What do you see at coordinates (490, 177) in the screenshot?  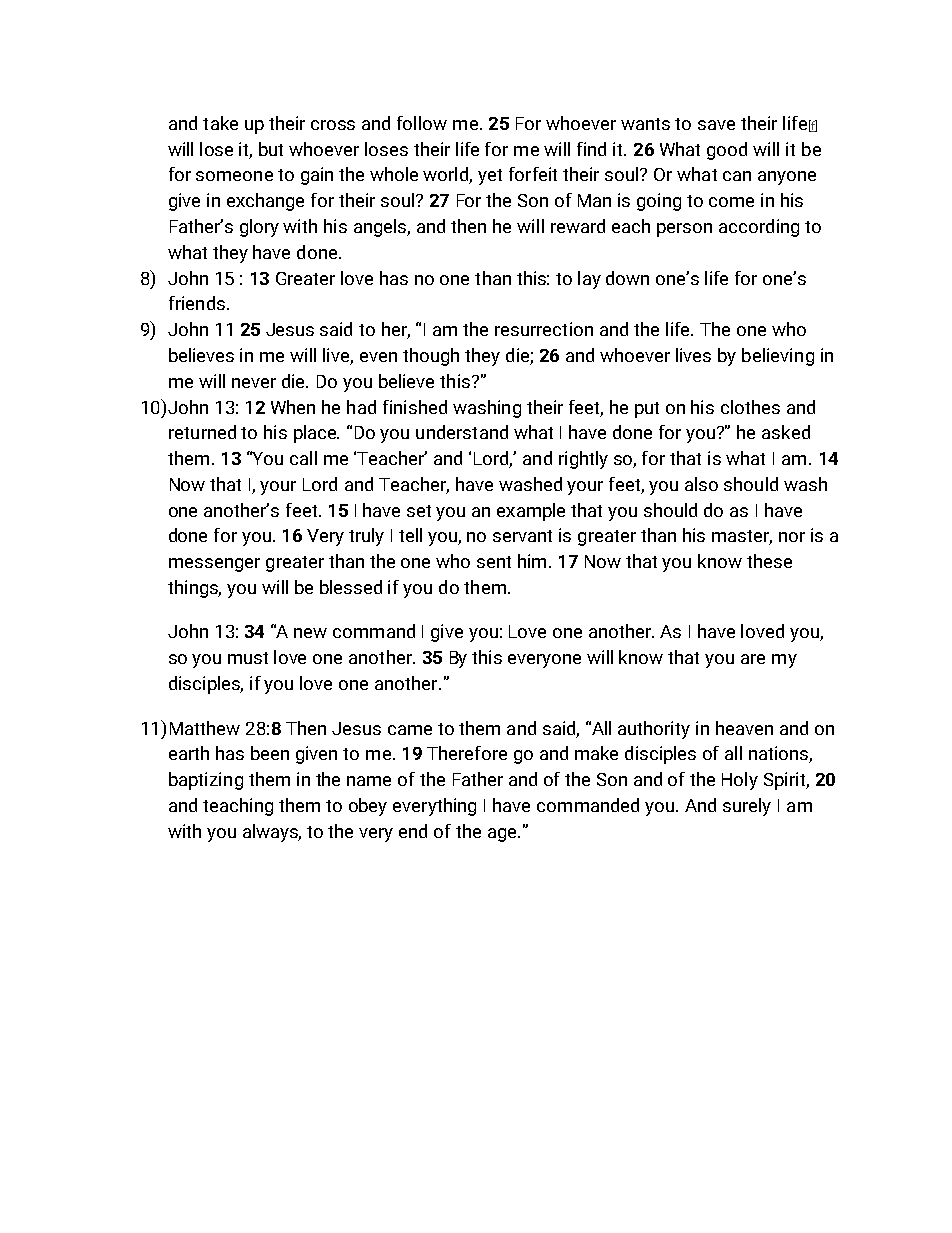 I see `yet` at bounding box center [490, 177].
